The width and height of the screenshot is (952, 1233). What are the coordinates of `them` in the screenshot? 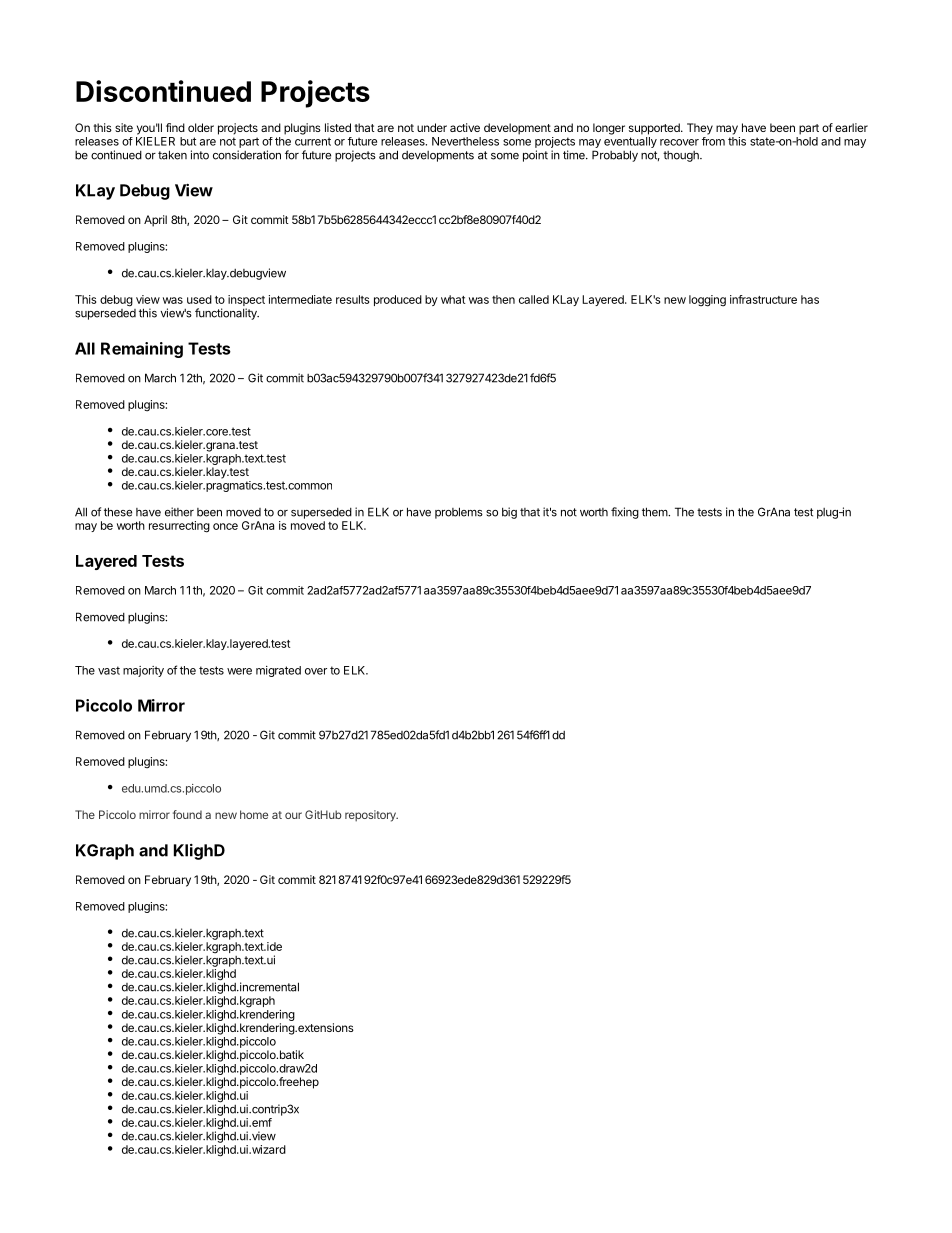 It's located at (655, 512).
